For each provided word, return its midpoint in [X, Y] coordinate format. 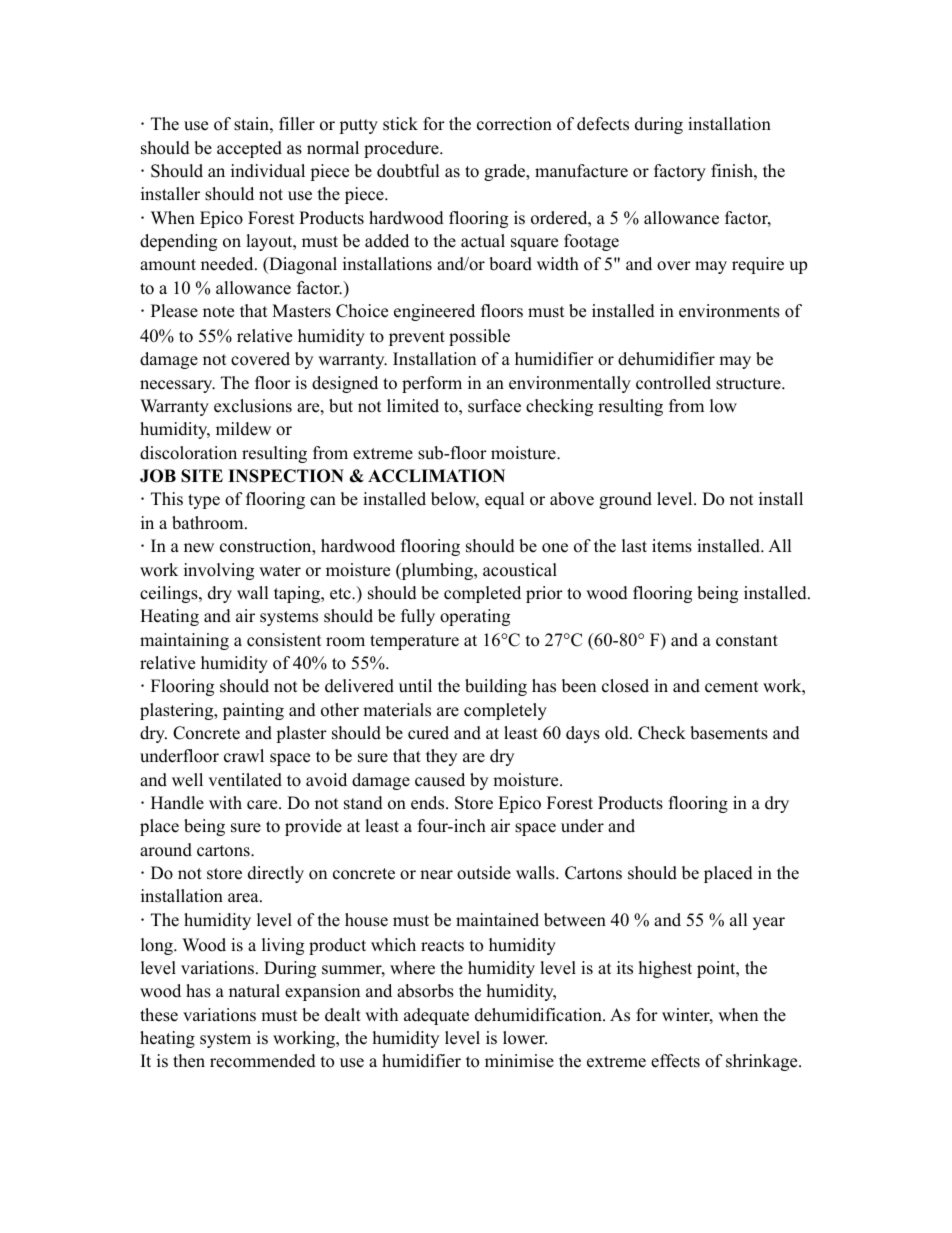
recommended [263, 1061]
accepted [249, 149]
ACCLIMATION [436, 476]
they [441, 757]
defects [603, 124]
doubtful [408, 171]
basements [729, 733]
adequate [436, 1016]
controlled [673, 383]
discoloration [188, 453]
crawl [244, 756]
